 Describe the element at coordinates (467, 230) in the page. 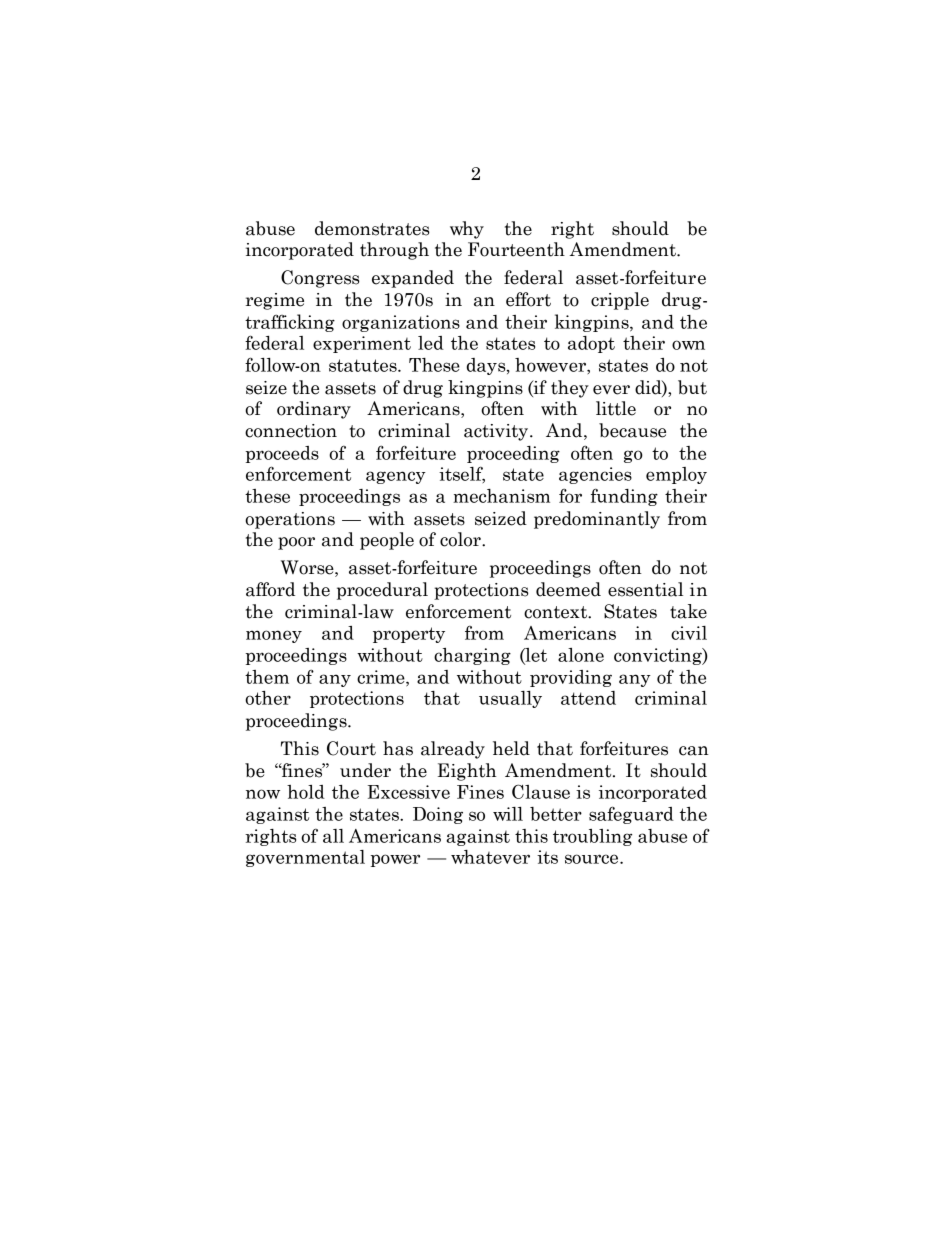

I see `why` at that location.
